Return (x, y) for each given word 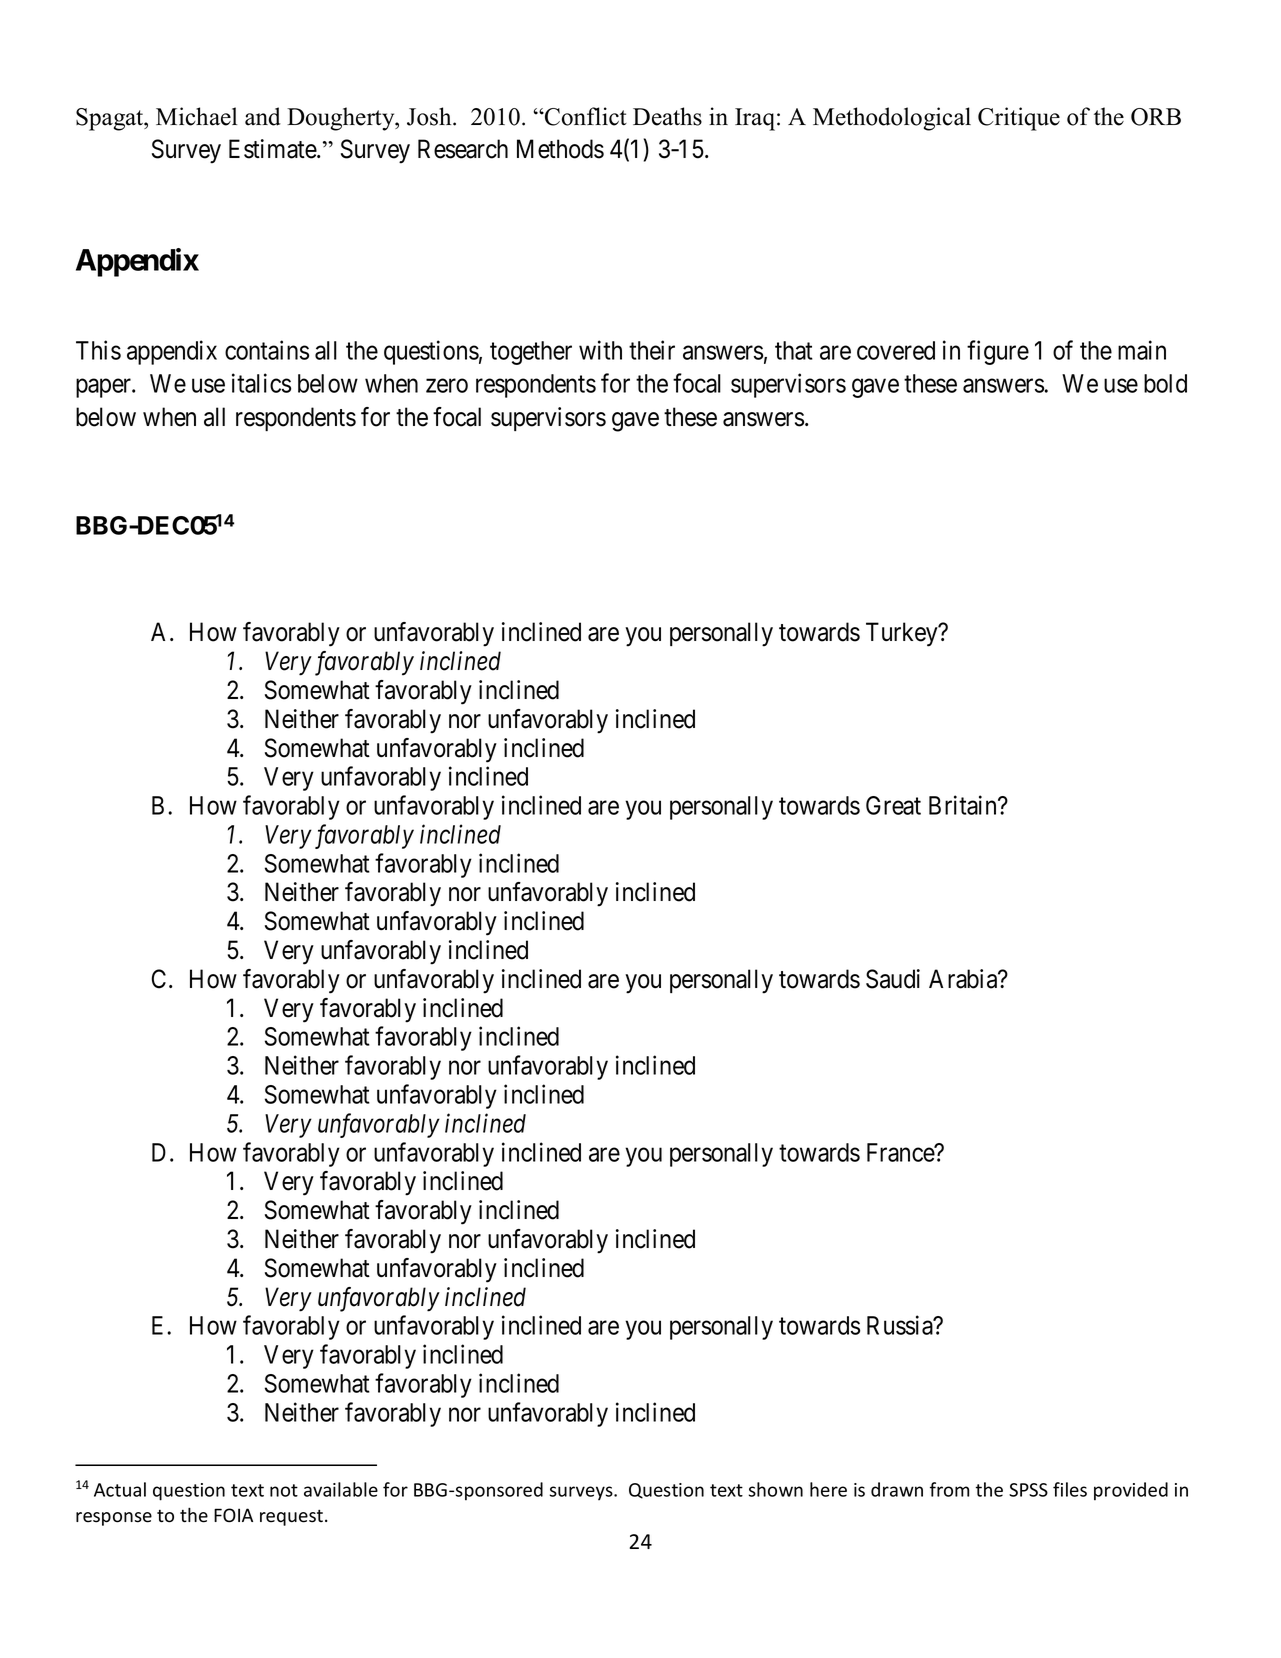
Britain (964, 805)
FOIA (233, 1515)
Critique (1019, 119)
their (652, 350)
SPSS (1028, 1490)
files (1070, 1489)
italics (261, 383)
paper (104, 388)
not (284, 1490)
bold (1165, 383)
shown (776, 1489)
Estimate (273, 149)
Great (893, 805)
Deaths (667, 116)
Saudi (893, 979)
